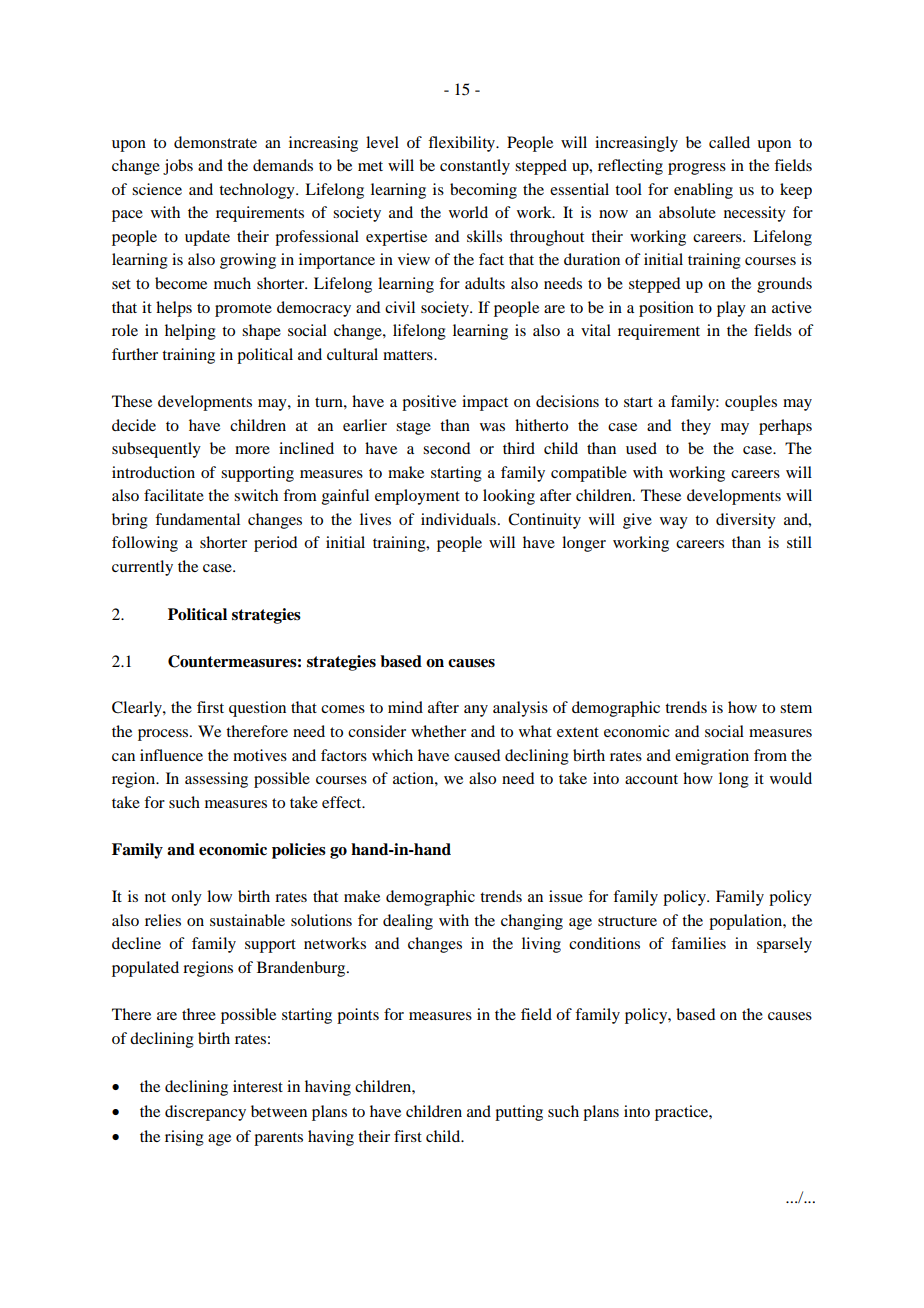 The image size is (924, 1308). Describe the element at coordinates (164, 735) in the screenshot. I see `process` at that location.
